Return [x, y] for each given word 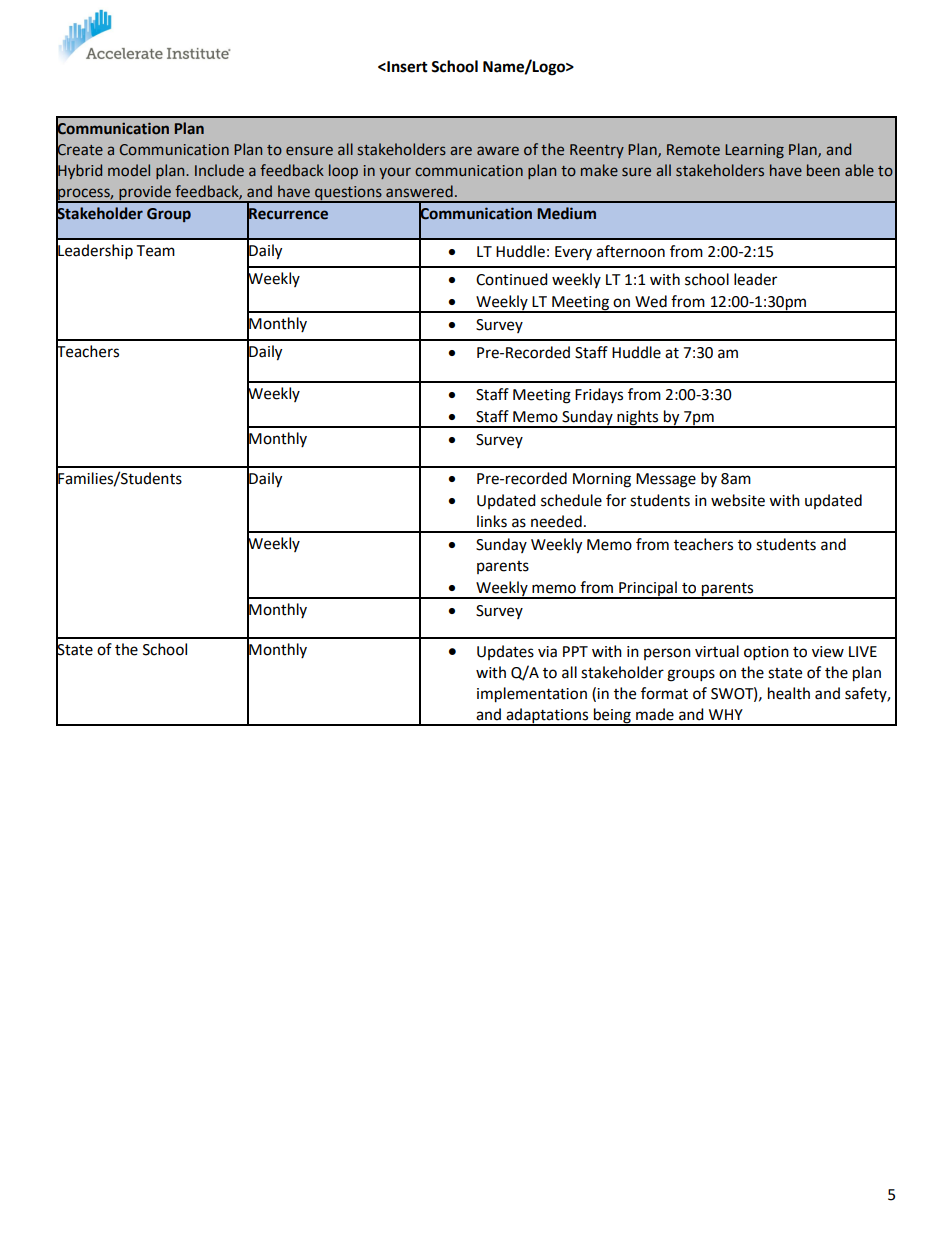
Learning [754, 151]
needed [556, 521]
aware [498, 151]
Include [219, 170]
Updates [505, 652]
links [492, 521]
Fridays [599, 395]
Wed [651, 301]
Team [155, 251]
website [738, 500]
